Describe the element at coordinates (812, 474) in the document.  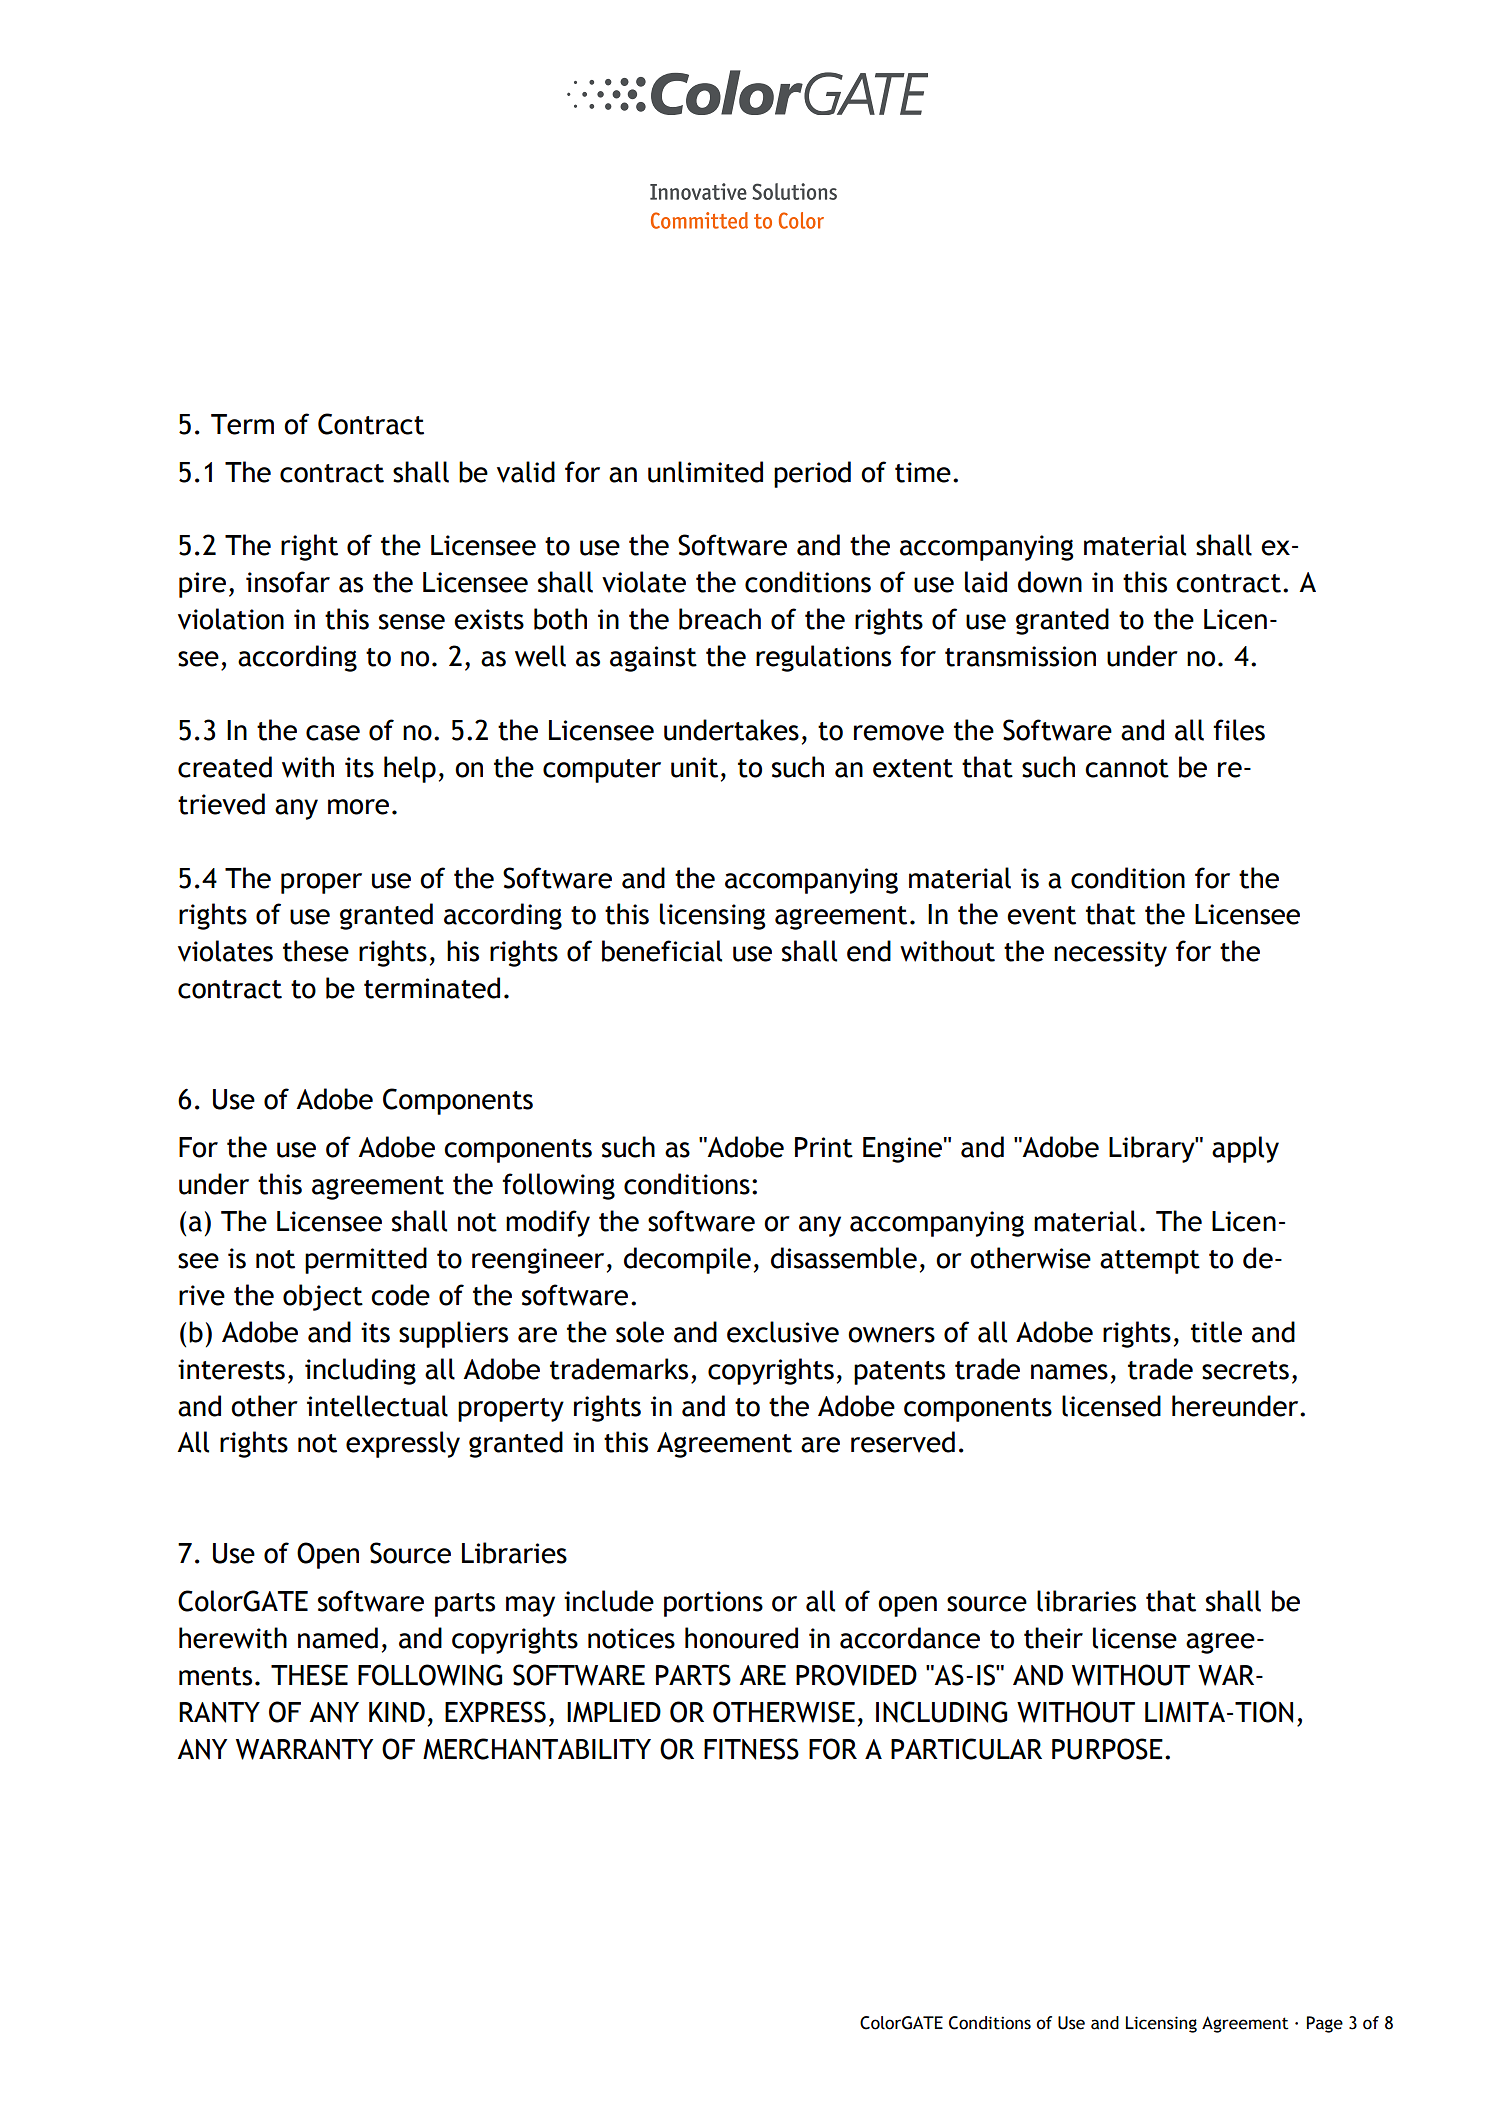
I see `period` at that location.
